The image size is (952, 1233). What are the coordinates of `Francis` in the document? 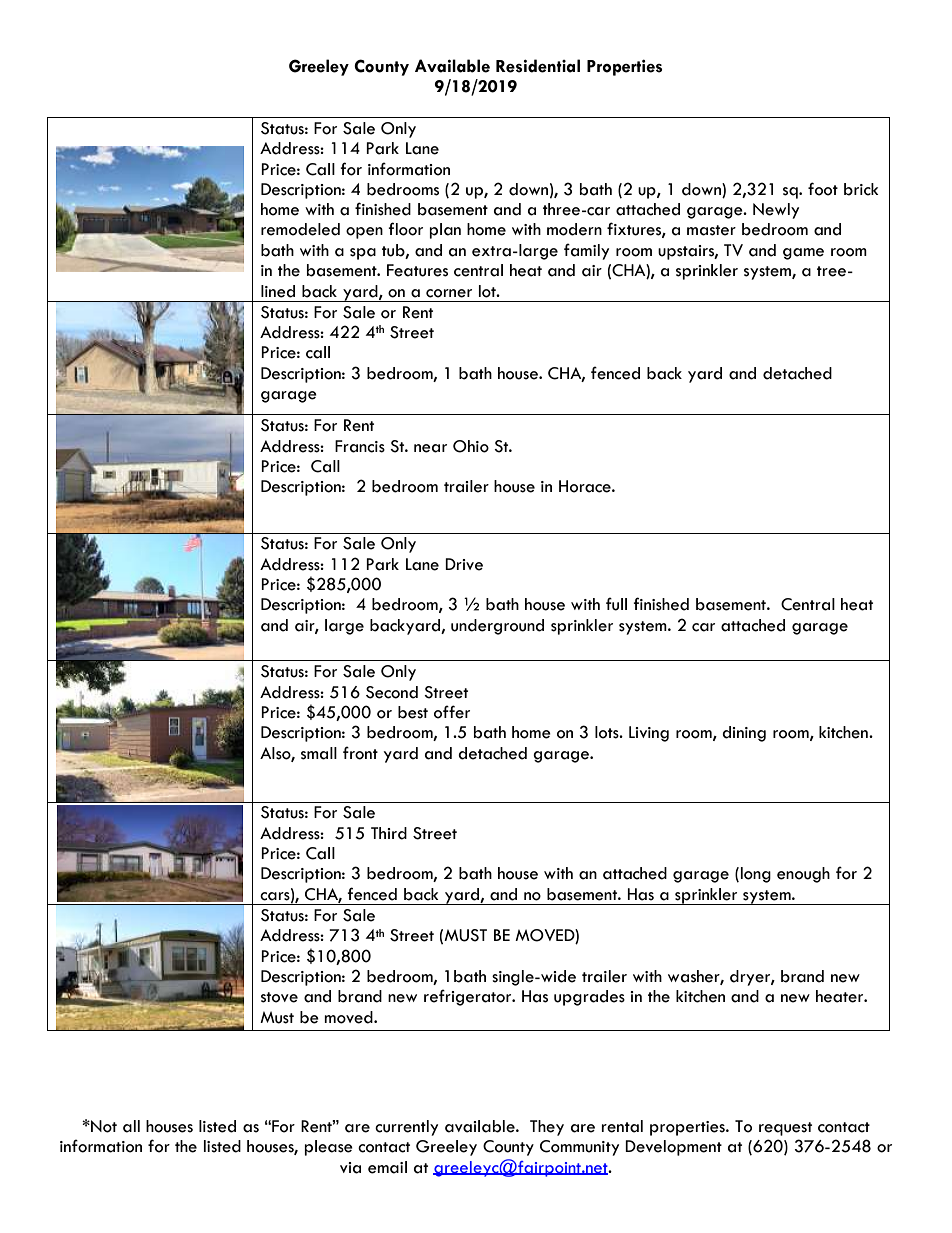 It's located at (360, 446).
